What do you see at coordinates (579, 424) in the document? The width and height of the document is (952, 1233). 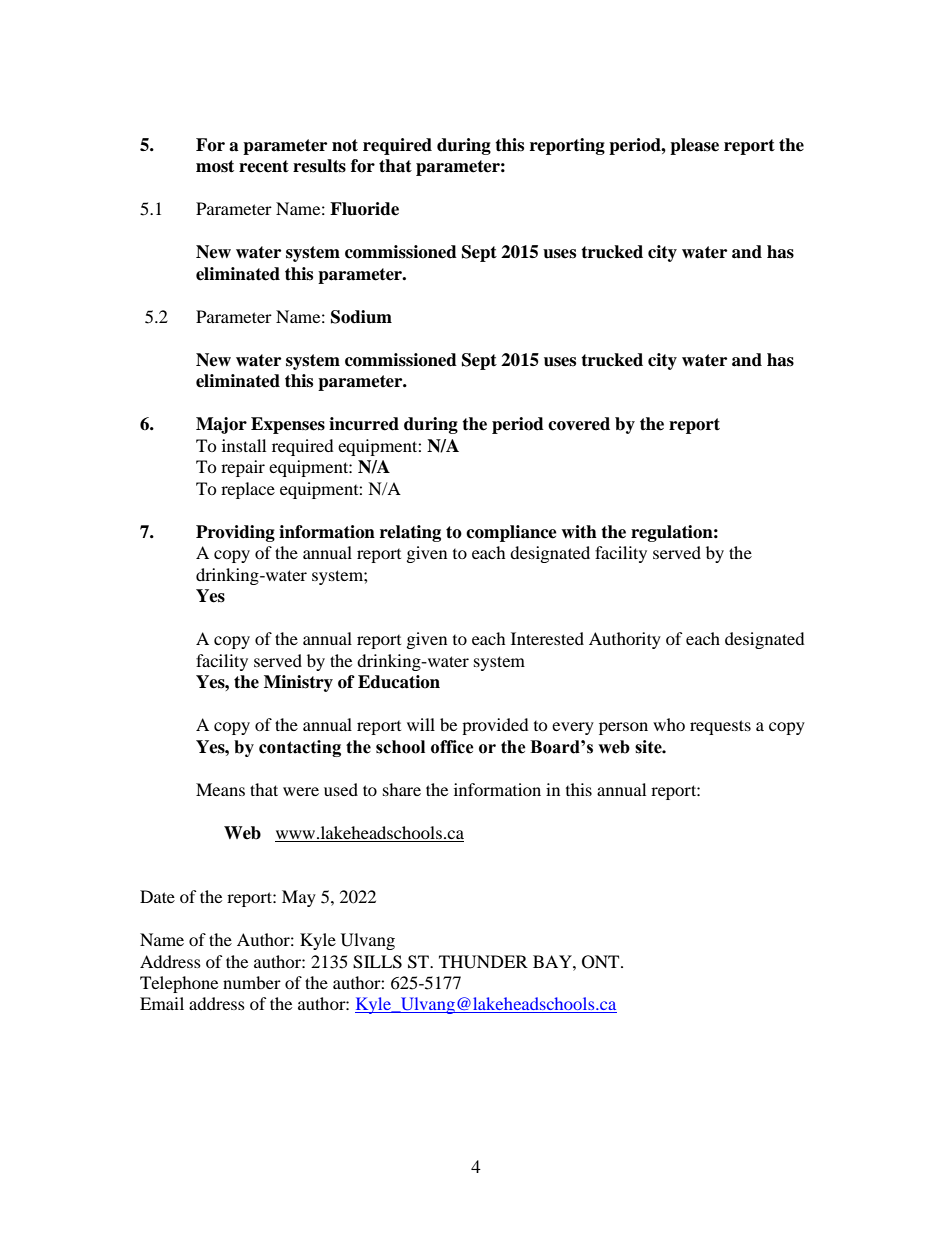 I see `covered` at bounding box center [579, 424].
